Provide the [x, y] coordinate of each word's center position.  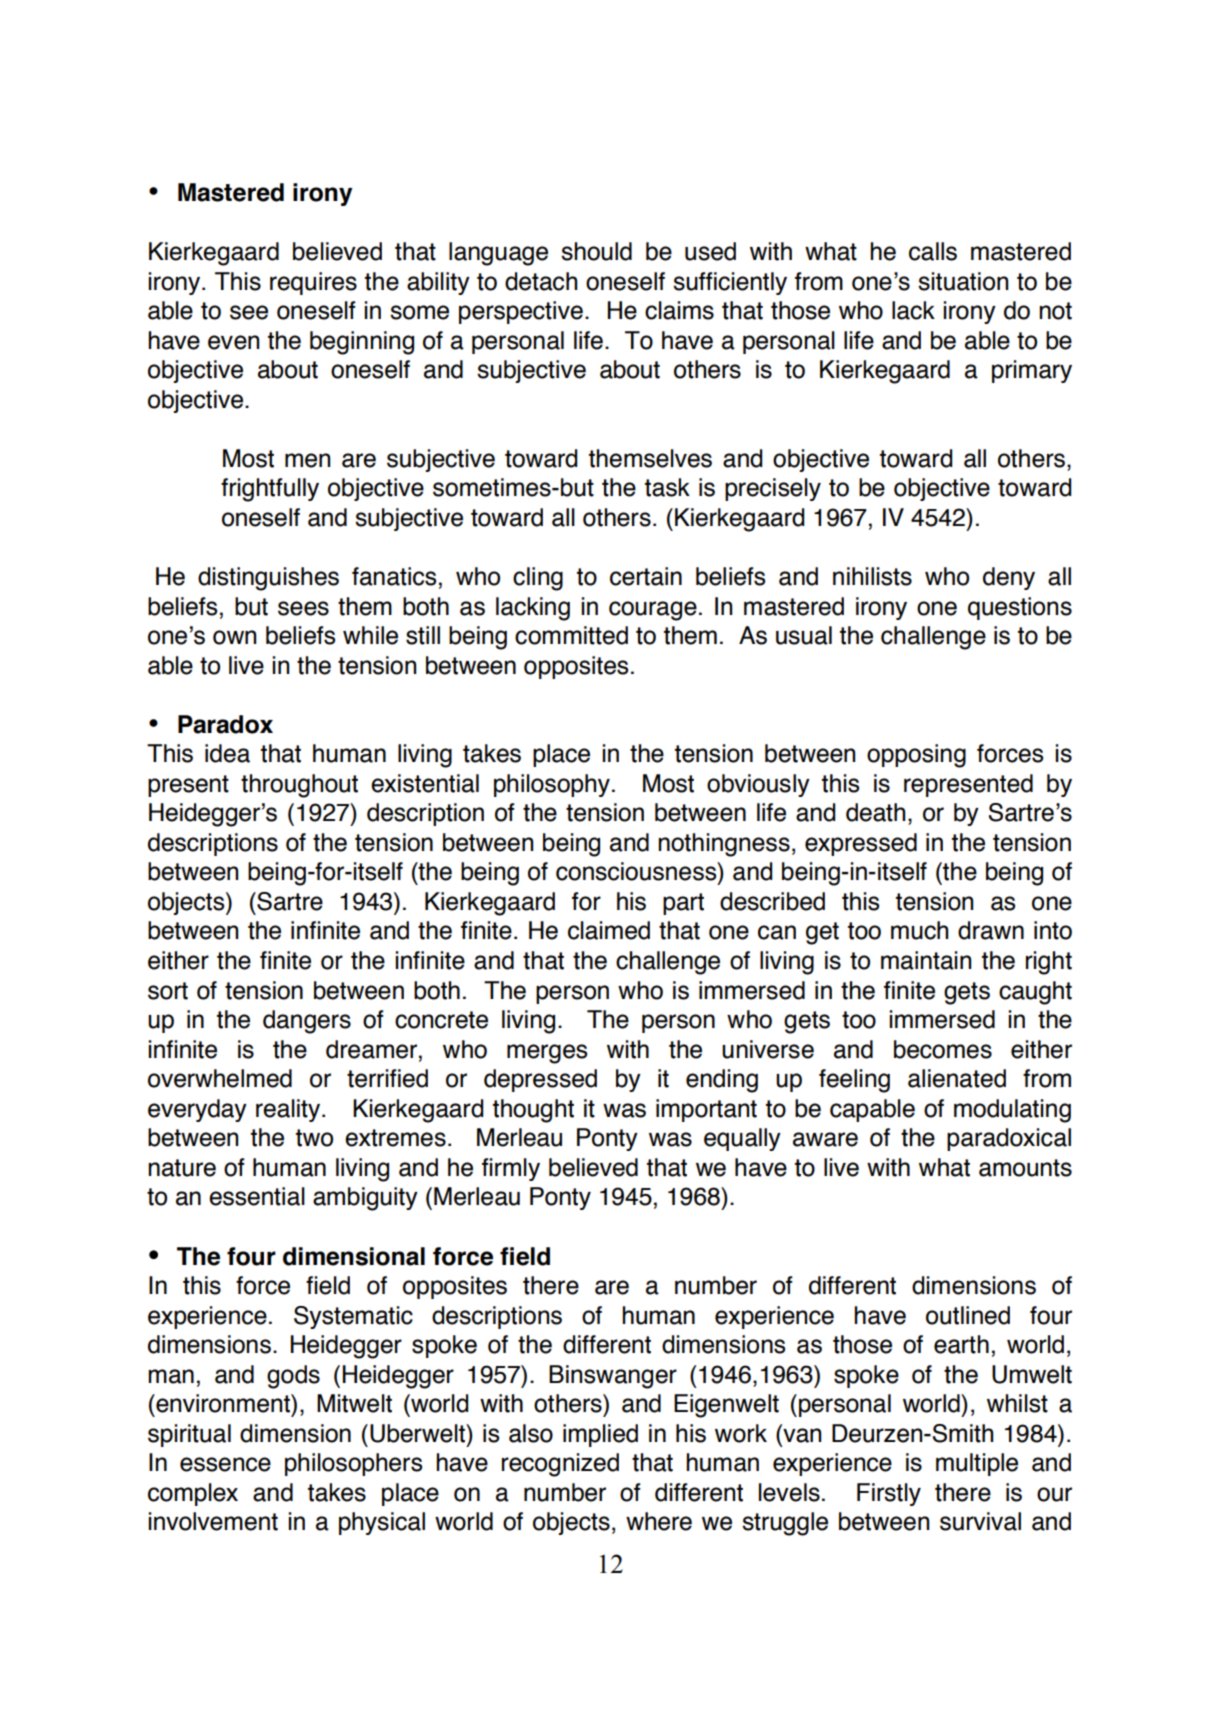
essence [225, 1464]
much [919, 930]
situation [963, 281]
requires [313, 283]
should [596, 251]
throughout [299, 786]
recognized [560, 1465]
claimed [609, 930]
